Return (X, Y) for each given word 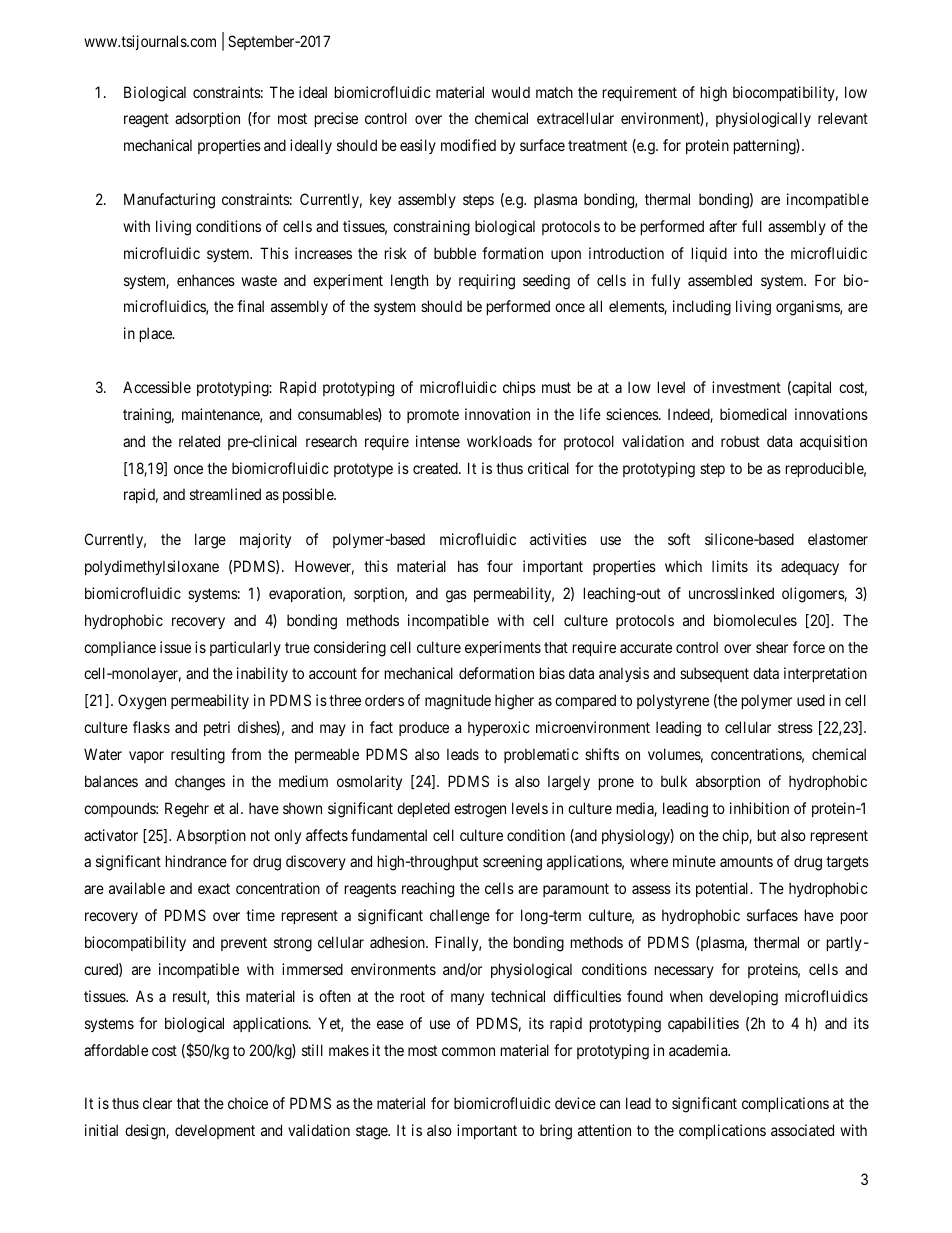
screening (512, 863)
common (468, 1051)
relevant (843, 118)
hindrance (196, 861)
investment (746, 387)
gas (456, 596)
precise (336, 119)
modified (468, 145)
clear (157, 1103)
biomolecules (755, 620)
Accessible (157, 387)
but (767, 835)
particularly (245, 648)
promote (433, 416)
